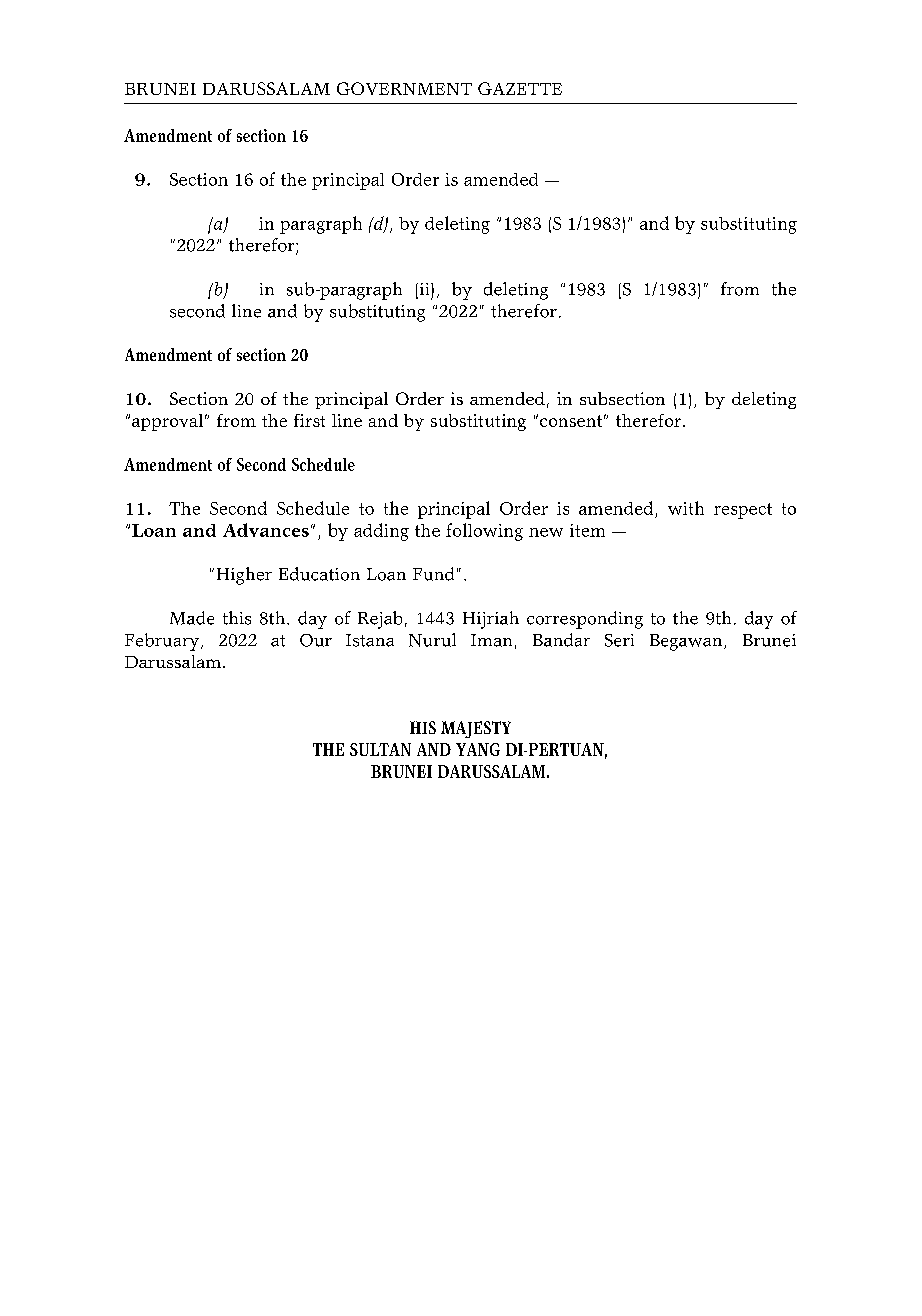 The height and width of the screenshot is (1316, 922). Describe the element at coordinates (520, 88) in the screenshot. I see `GAZETTE` at that location.
